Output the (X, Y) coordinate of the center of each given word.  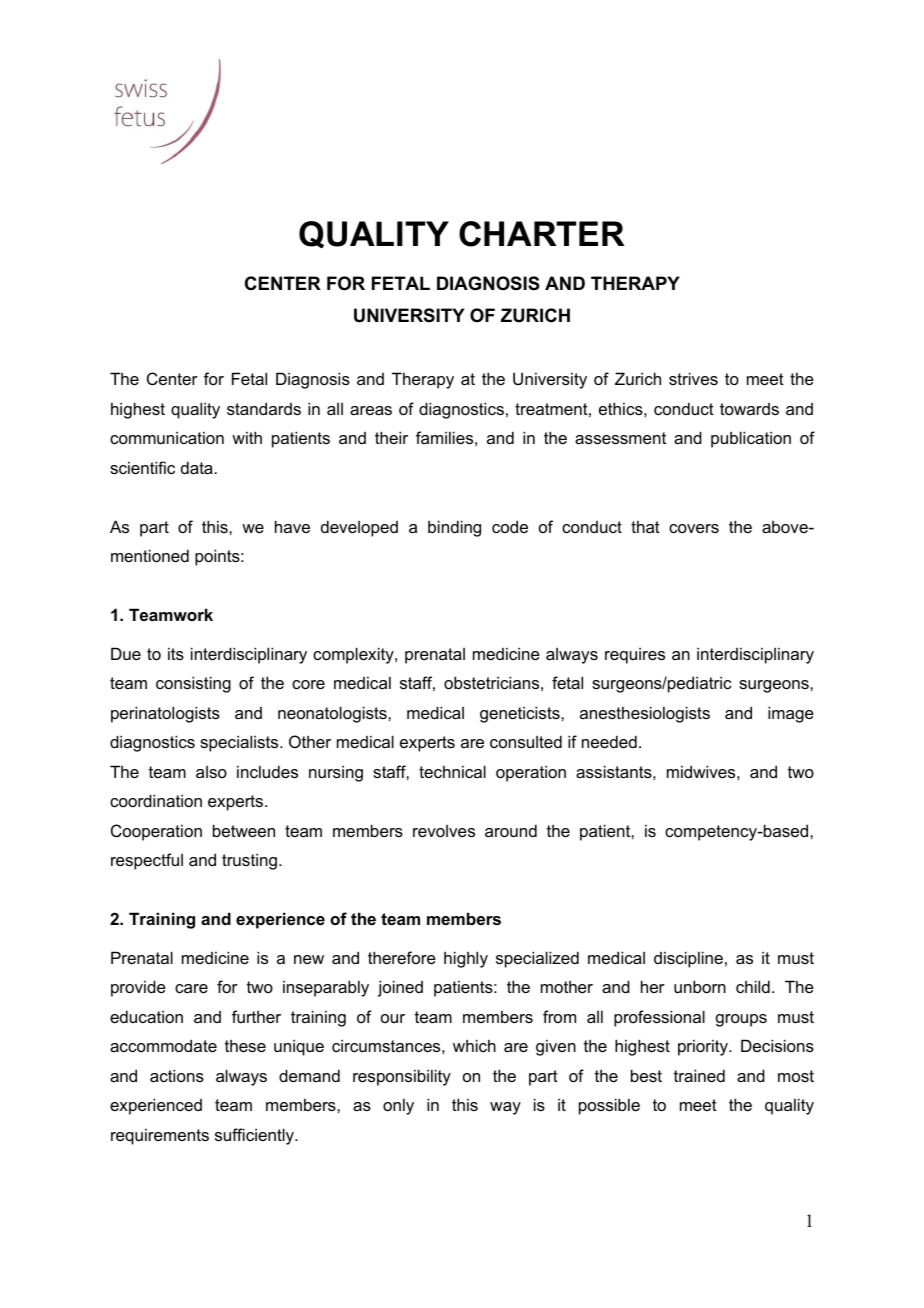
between (244, 830)
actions (177, 1075)
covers (694, 528)
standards (264, 408)
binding (454, 528)
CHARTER (542, 234)
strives (693, 378)
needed (609, 741)
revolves (444, 831)
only (398, 1106)
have (292, 526)
